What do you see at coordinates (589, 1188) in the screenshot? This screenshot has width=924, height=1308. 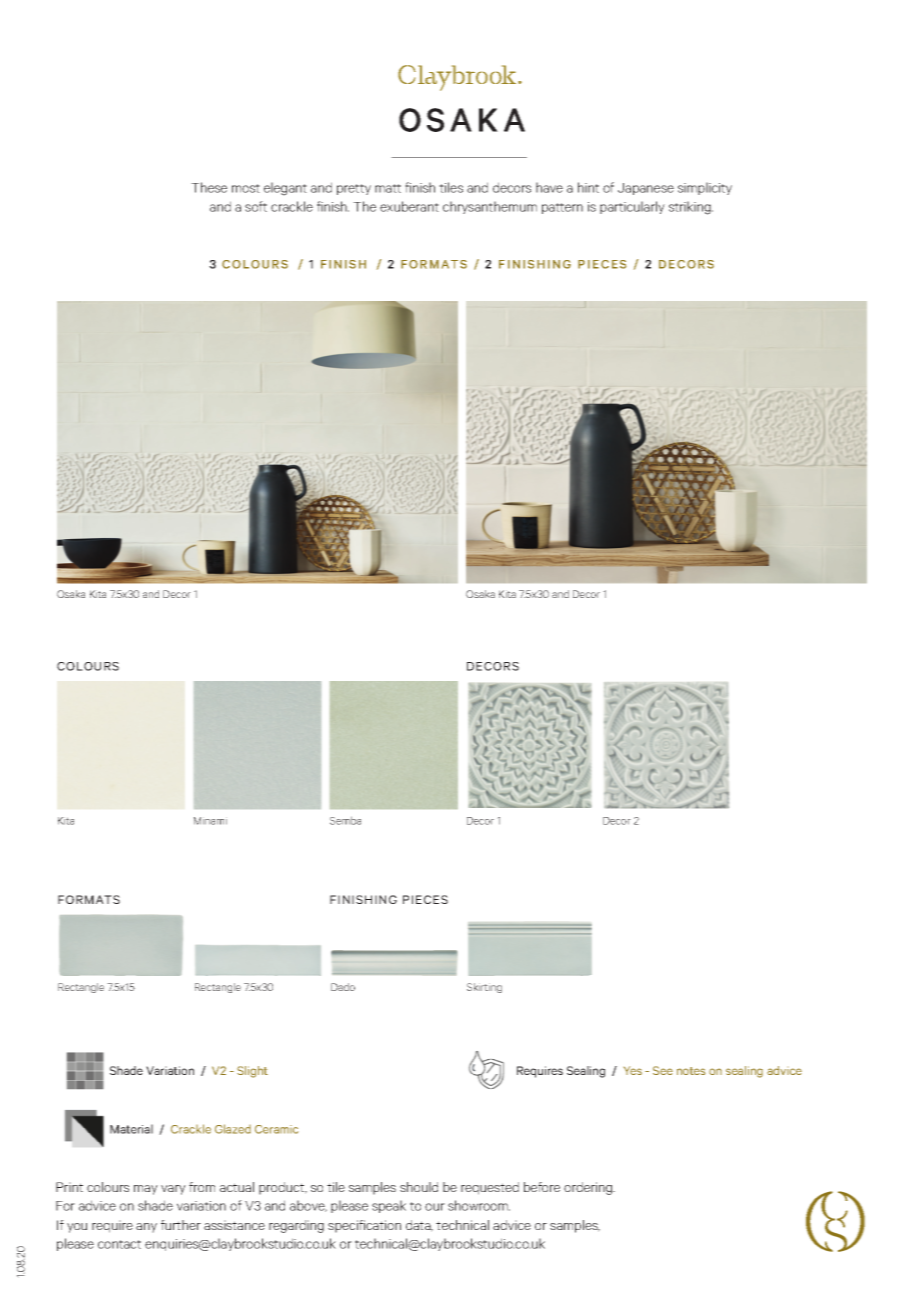 I see `ordering` at bounding box center [589, 1188].
